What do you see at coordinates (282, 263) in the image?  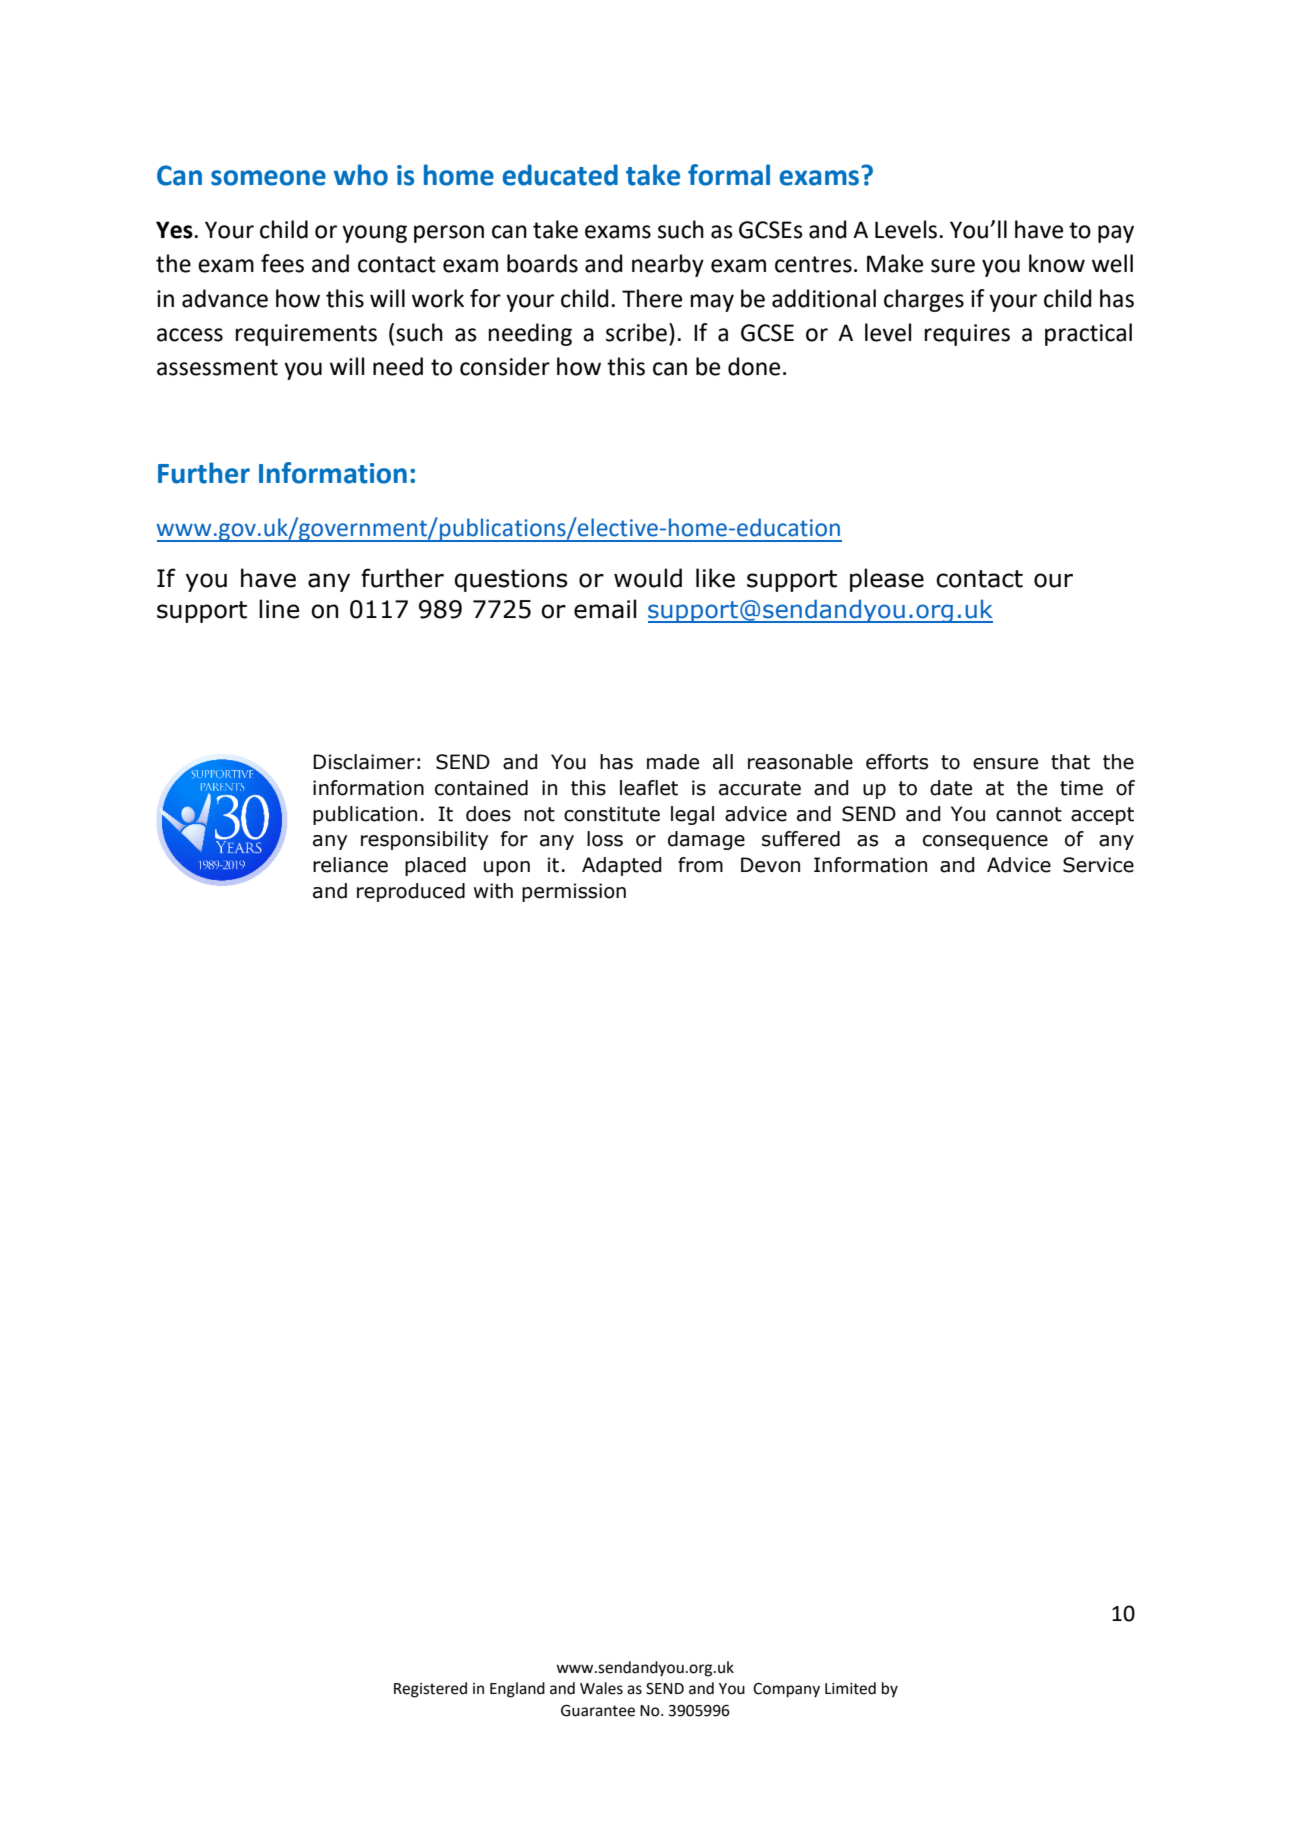 I see `fees` at bounding box center [282, 263].
